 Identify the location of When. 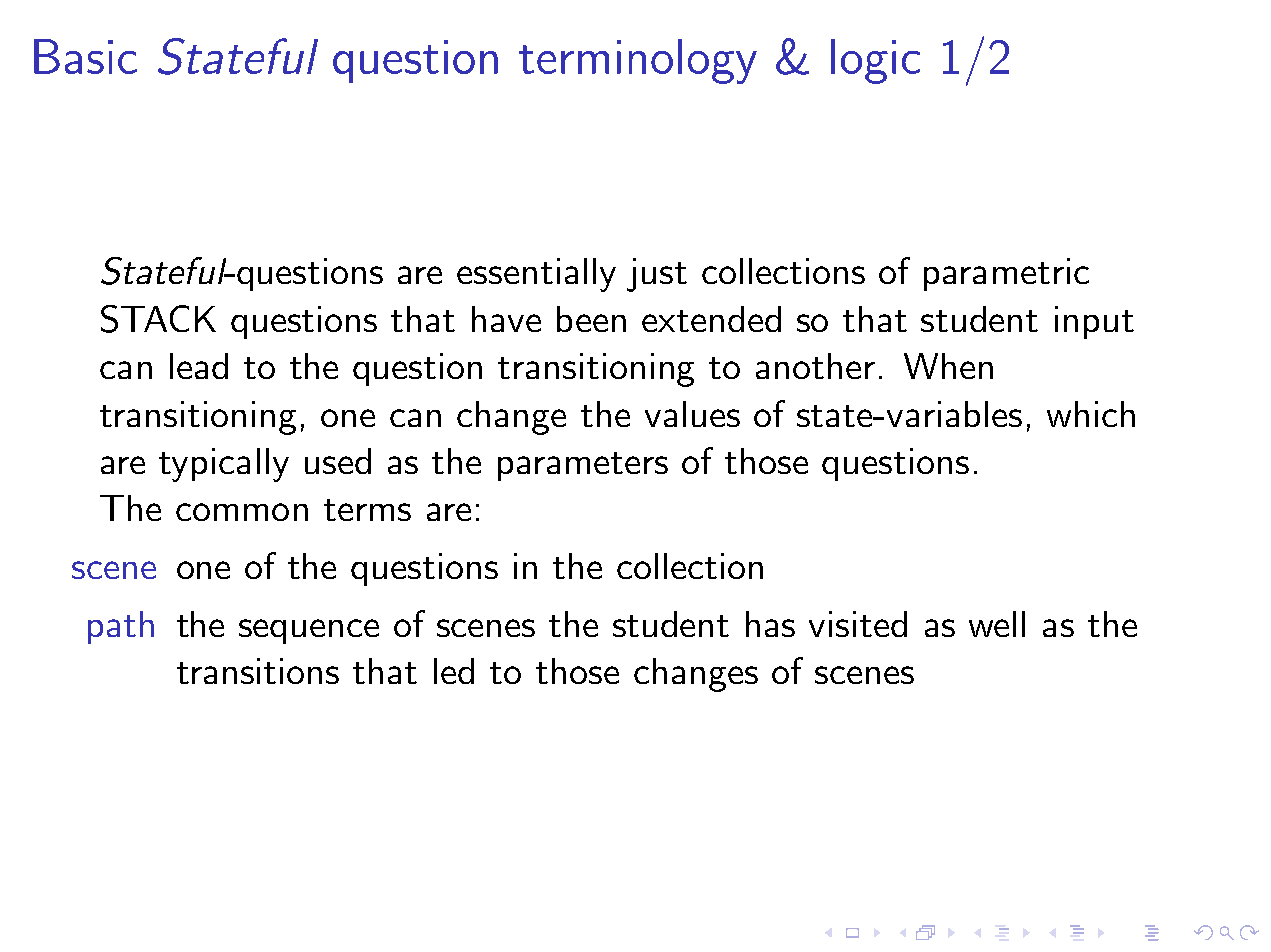
(948, 366).
